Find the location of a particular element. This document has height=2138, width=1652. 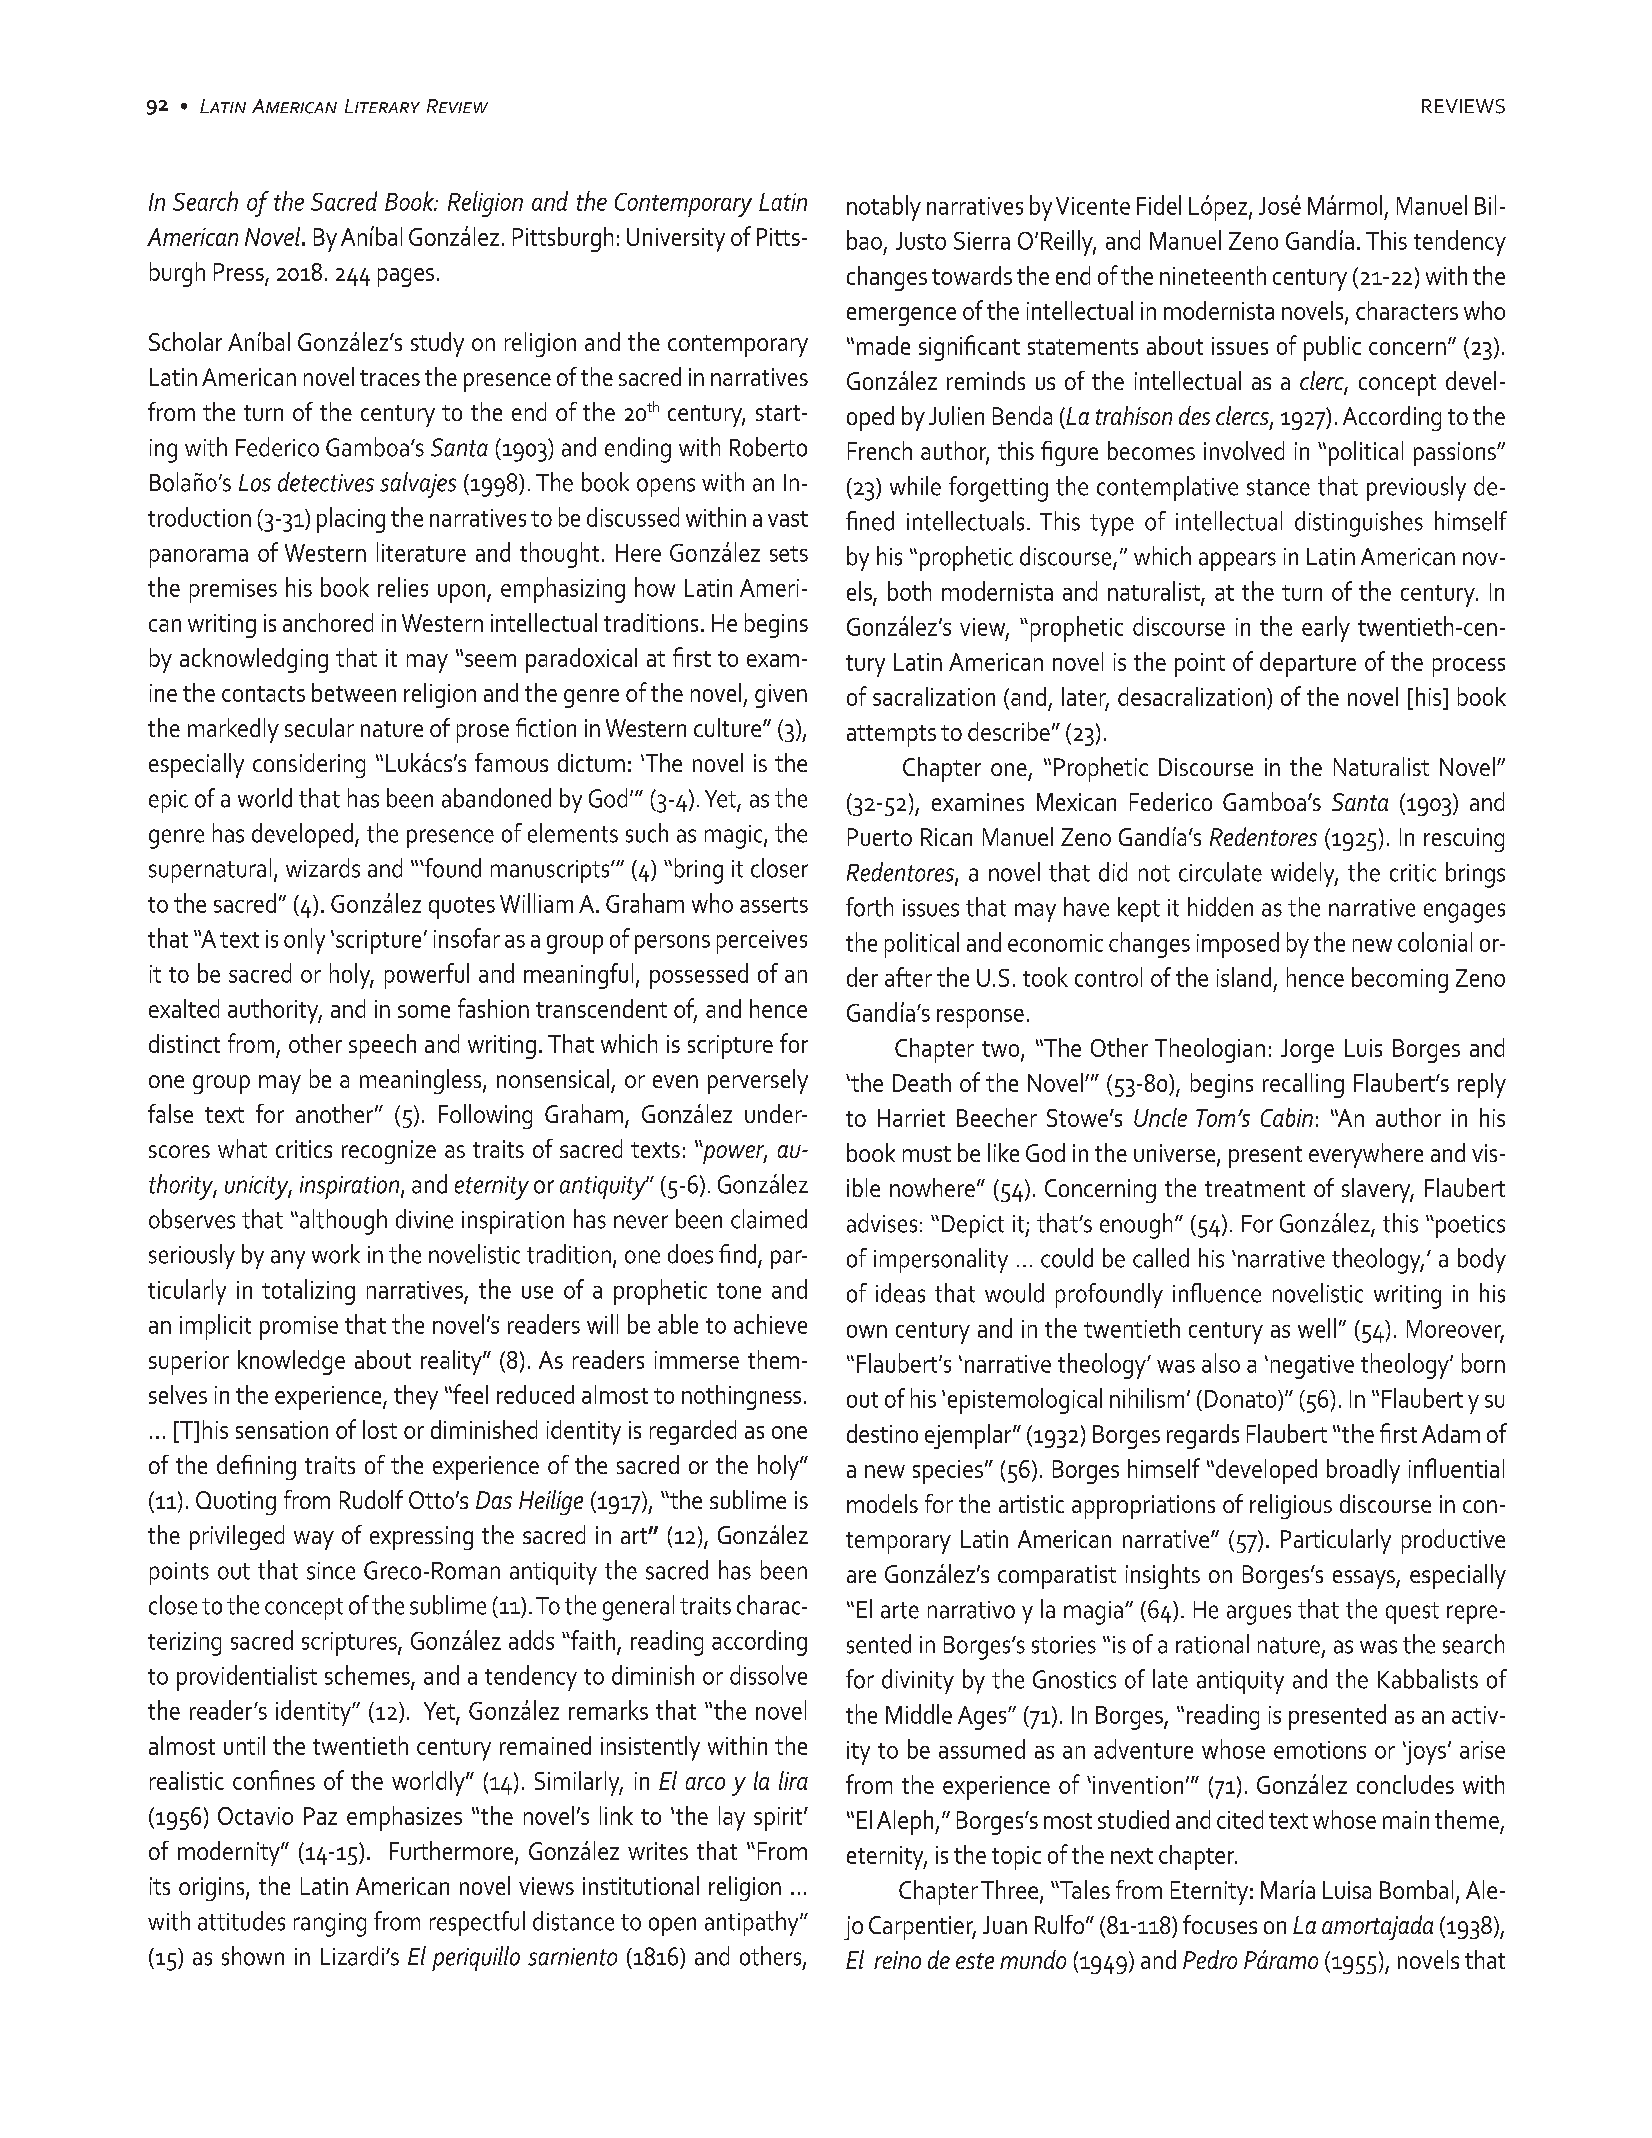

perversely is located at coordinates (758, 1081).
